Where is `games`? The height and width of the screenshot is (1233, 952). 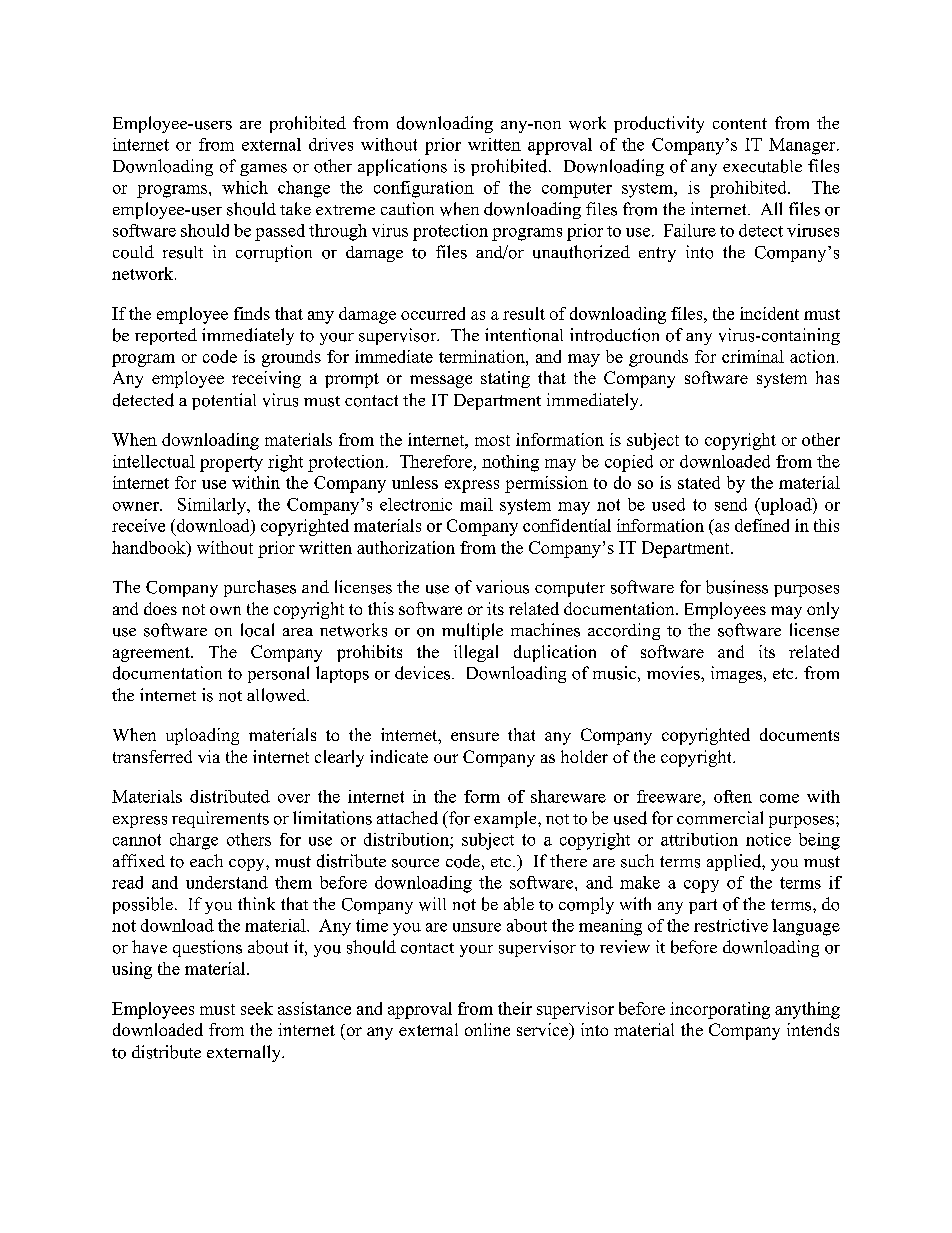
games is located at coordinates (263, 170).
